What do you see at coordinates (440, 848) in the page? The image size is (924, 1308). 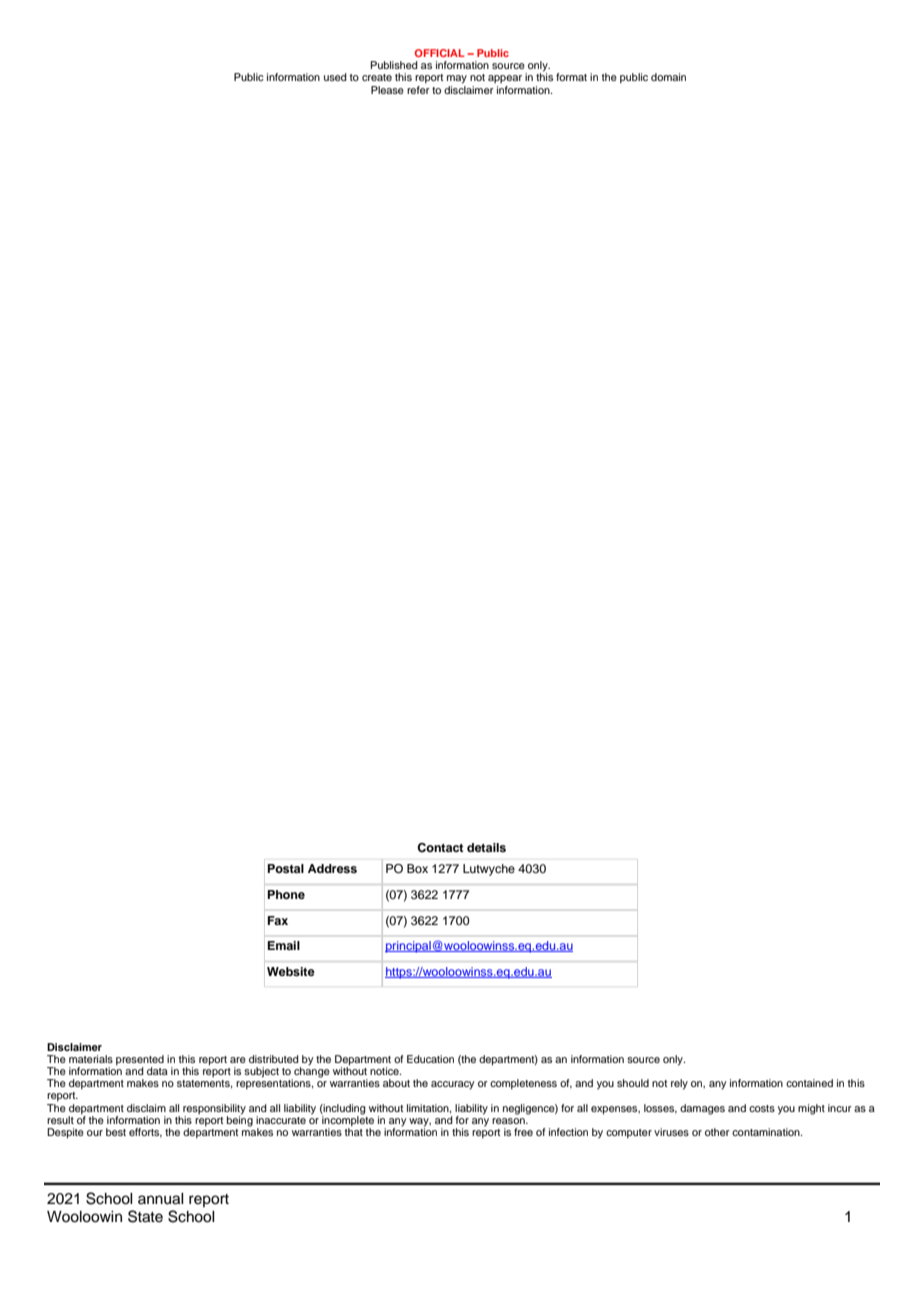 I see `Contact` at bounding box center [440, 848].
